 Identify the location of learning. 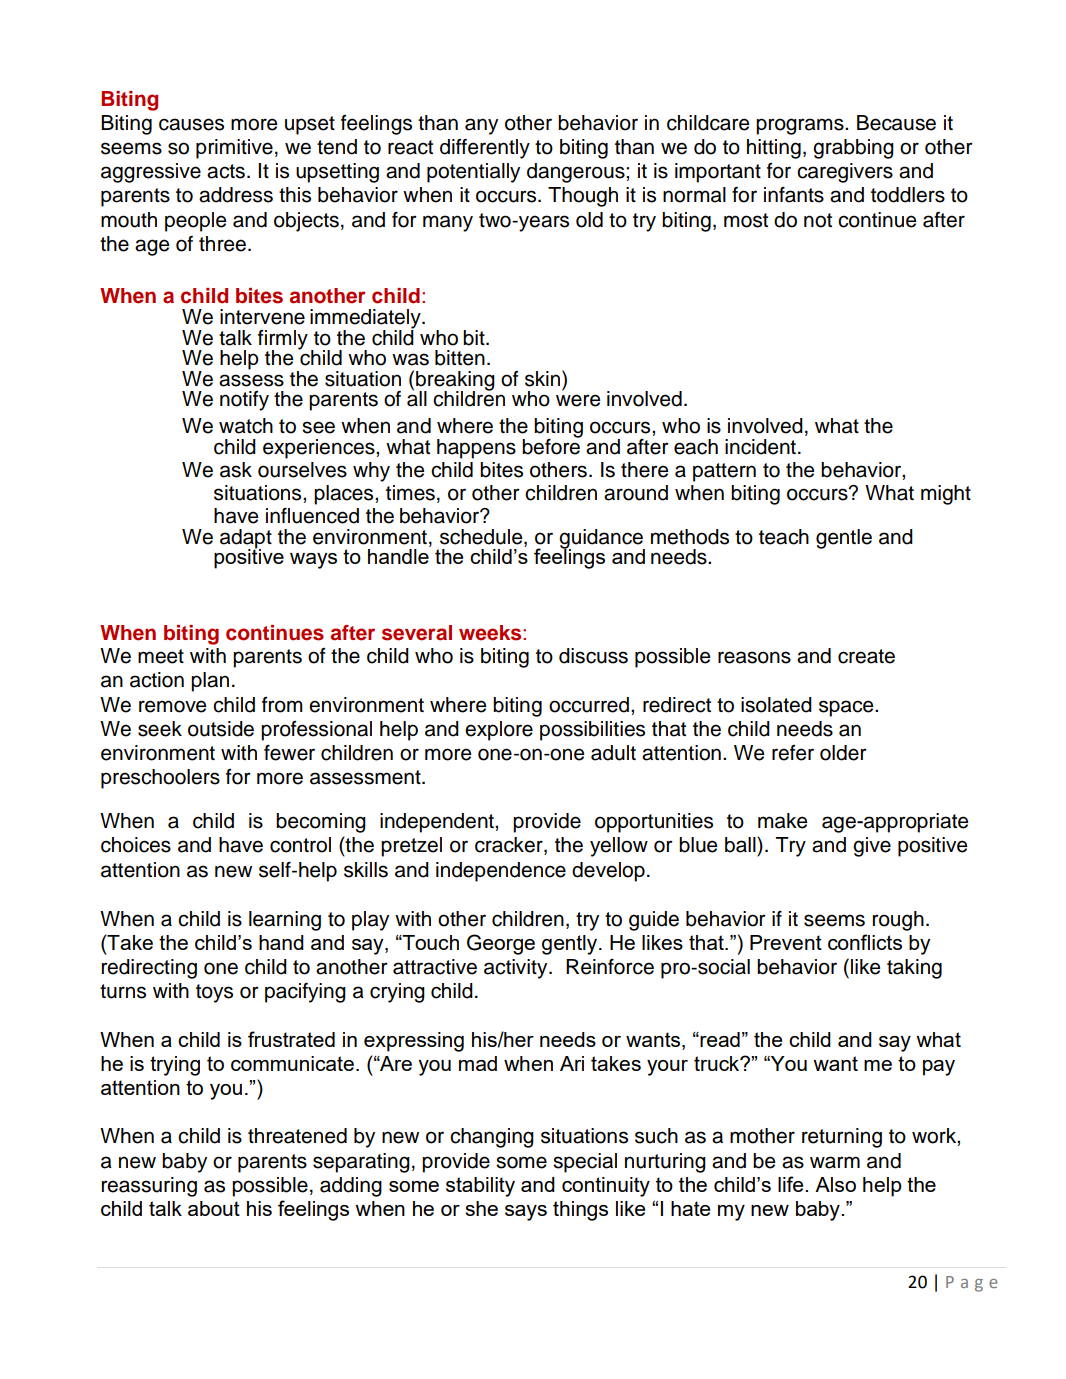
(285, 921).
